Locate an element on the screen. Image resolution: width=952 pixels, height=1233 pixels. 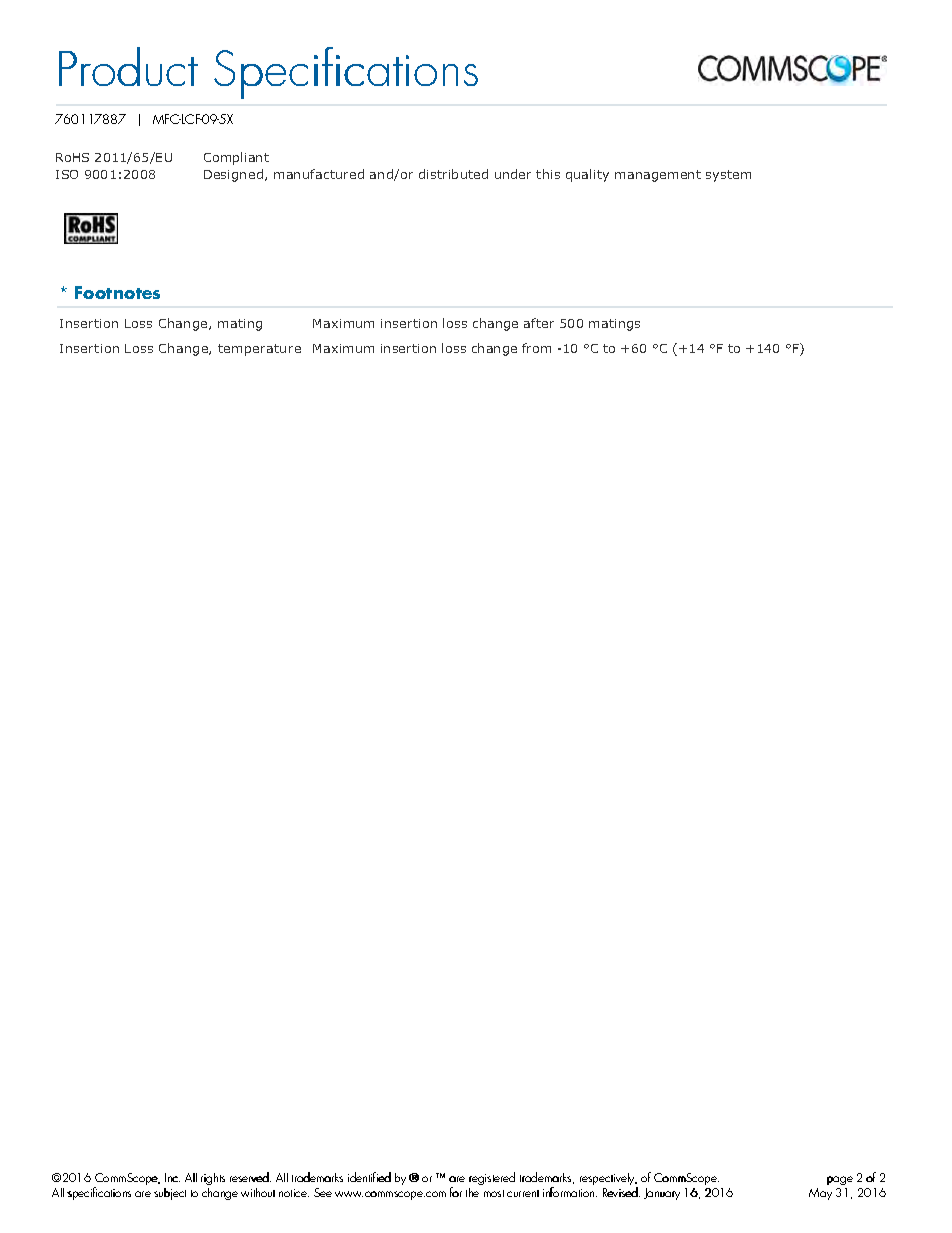
after is located at coordinates (539, 323).
